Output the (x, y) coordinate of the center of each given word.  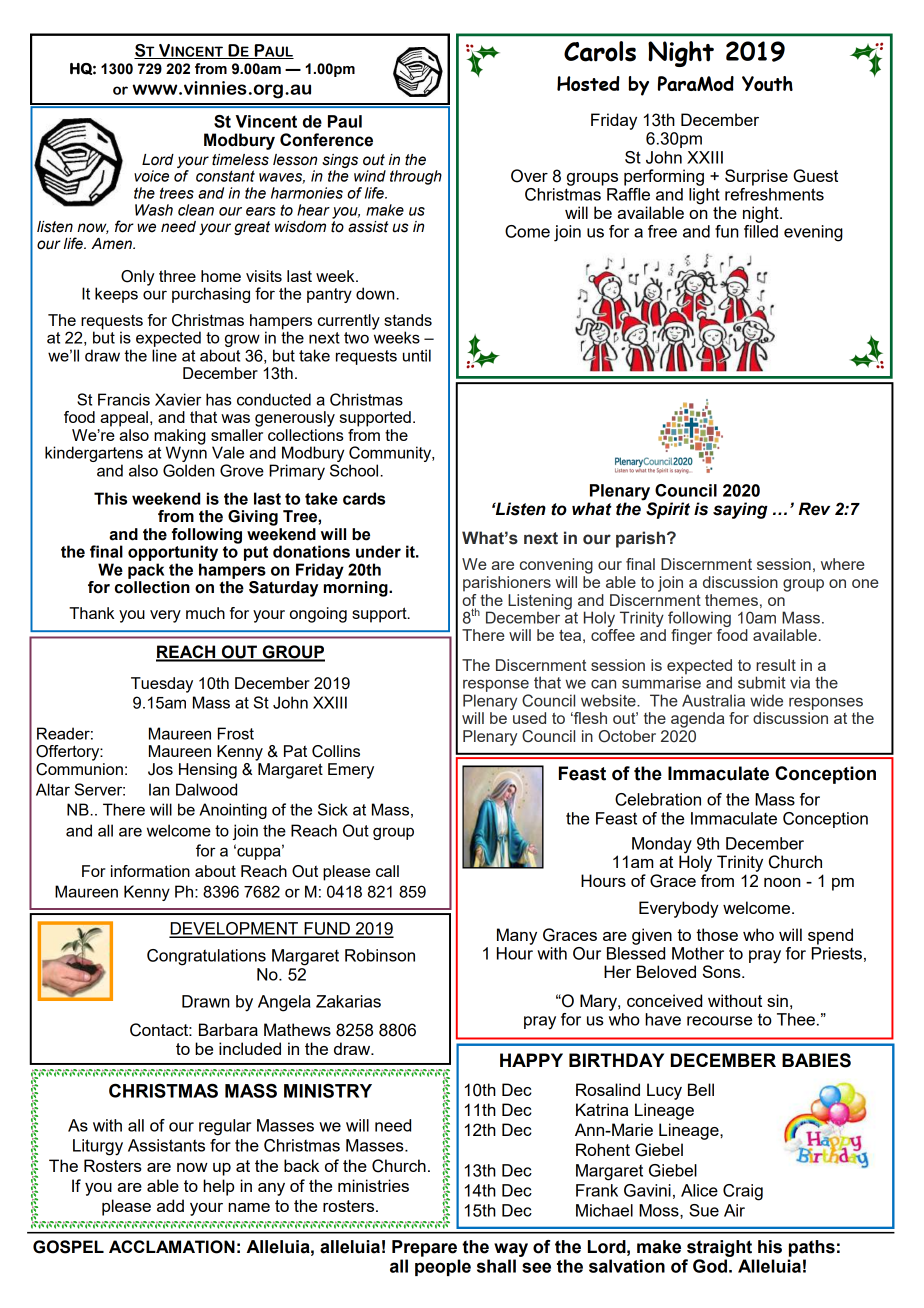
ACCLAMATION (172, 1247)
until (417, 355)
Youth (767, 83)
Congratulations (206, 957)
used (529, 718)
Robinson (380, 955)
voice (151, 176)
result (776, 665)
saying (740, 510)
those (717, 934)
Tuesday (162, 685)
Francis (124, 399)
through (416, 177)
